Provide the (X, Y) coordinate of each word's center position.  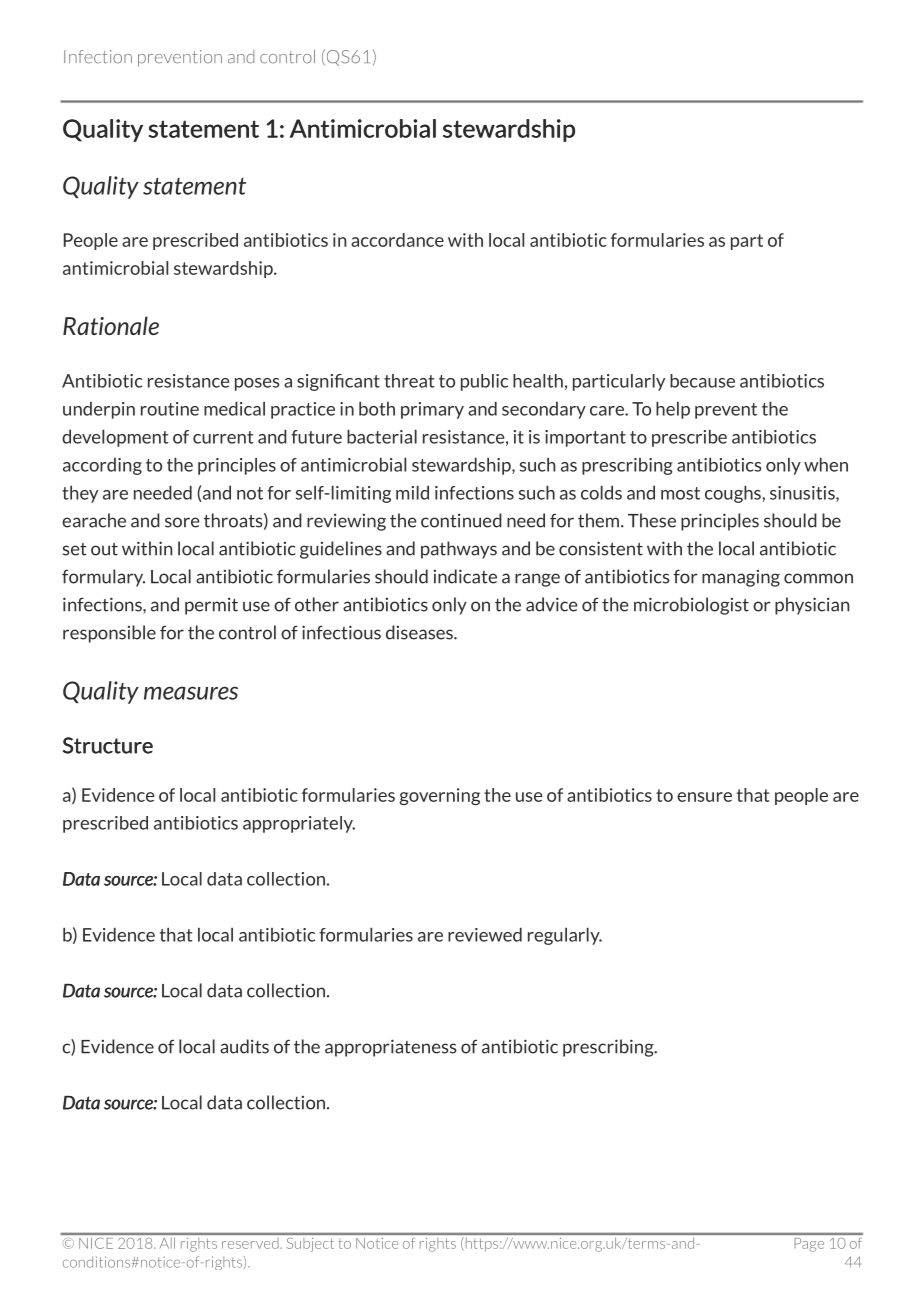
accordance (397, 240)
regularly (565, 936)
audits (244, 1046)
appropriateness (391, 1048)
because (702, 381)
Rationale (111, 325)
